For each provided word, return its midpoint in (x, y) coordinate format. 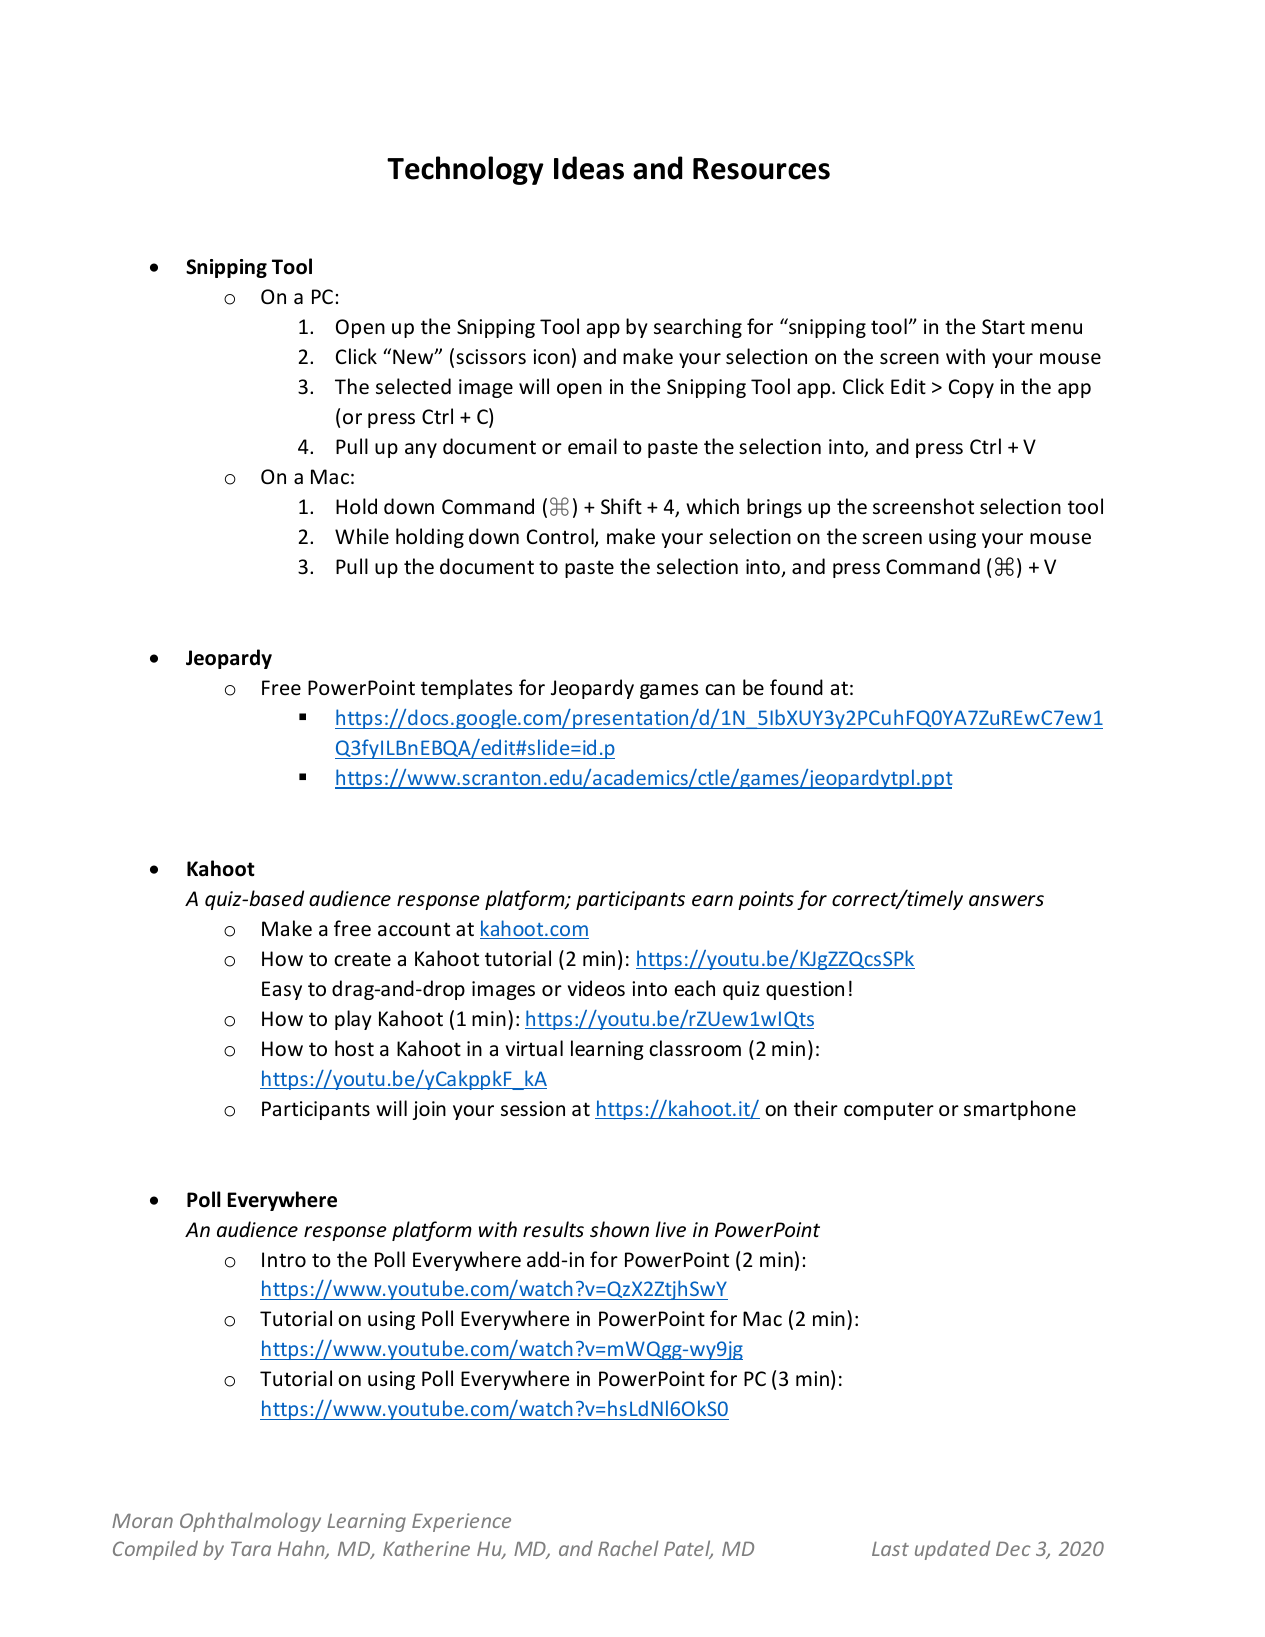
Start (1003, 327)
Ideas (589, 168)
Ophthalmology (250, 1522)
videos (596, 988)
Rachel (628, 1548)
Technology (465, 170)
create (362, 959)
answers (1006, 901)
